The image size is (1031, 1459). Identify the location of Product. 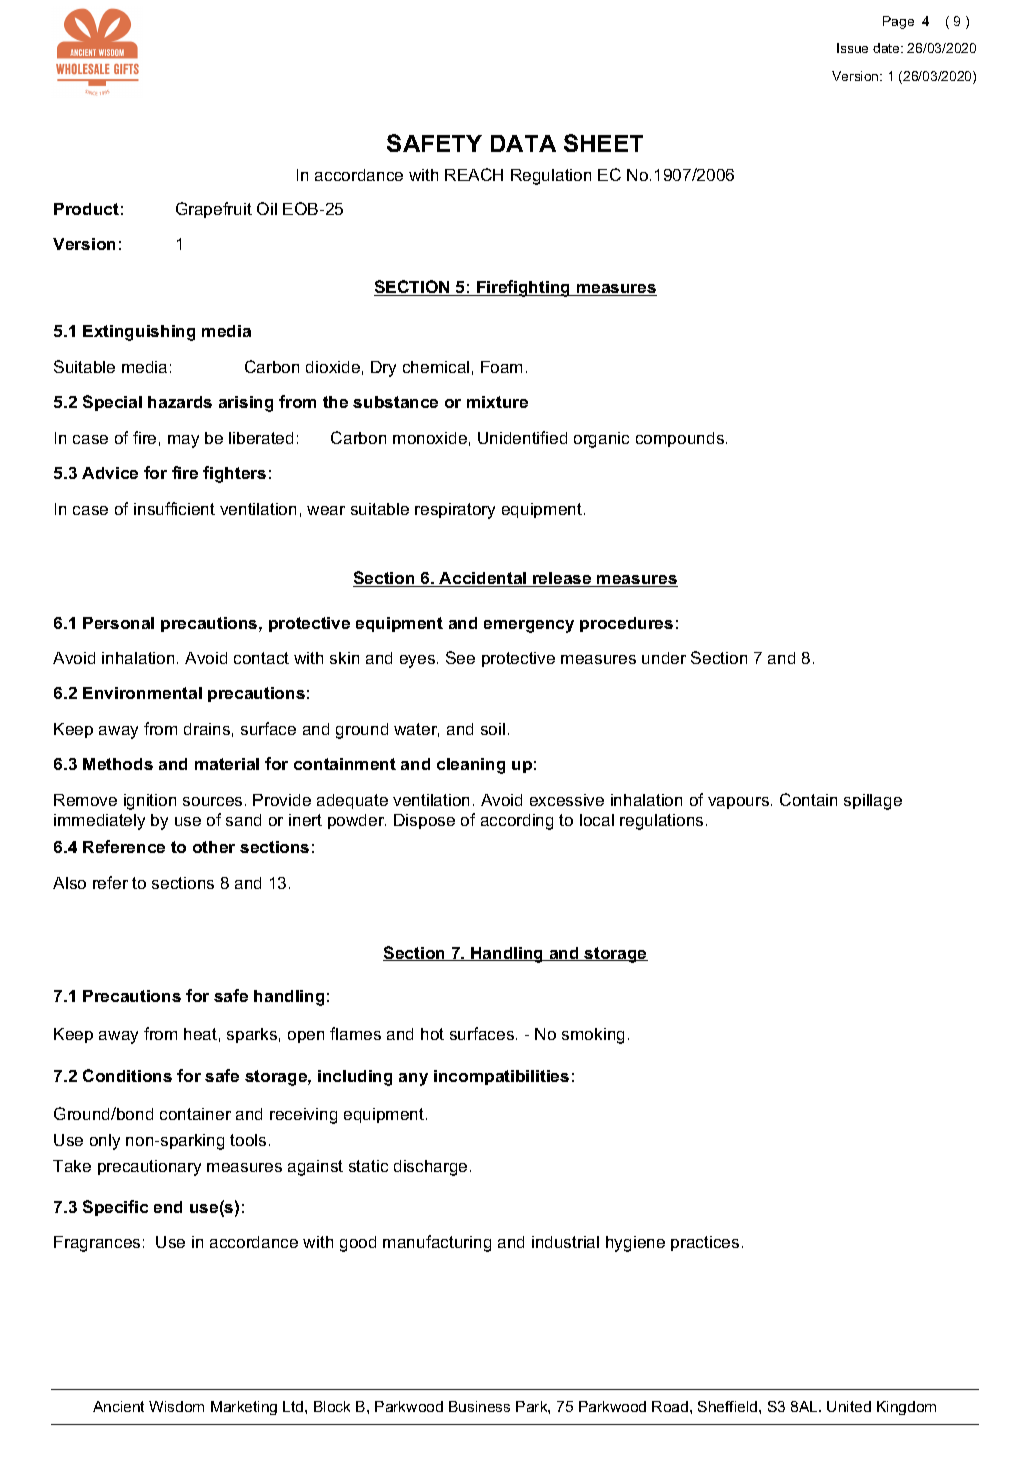
(86, 209).
